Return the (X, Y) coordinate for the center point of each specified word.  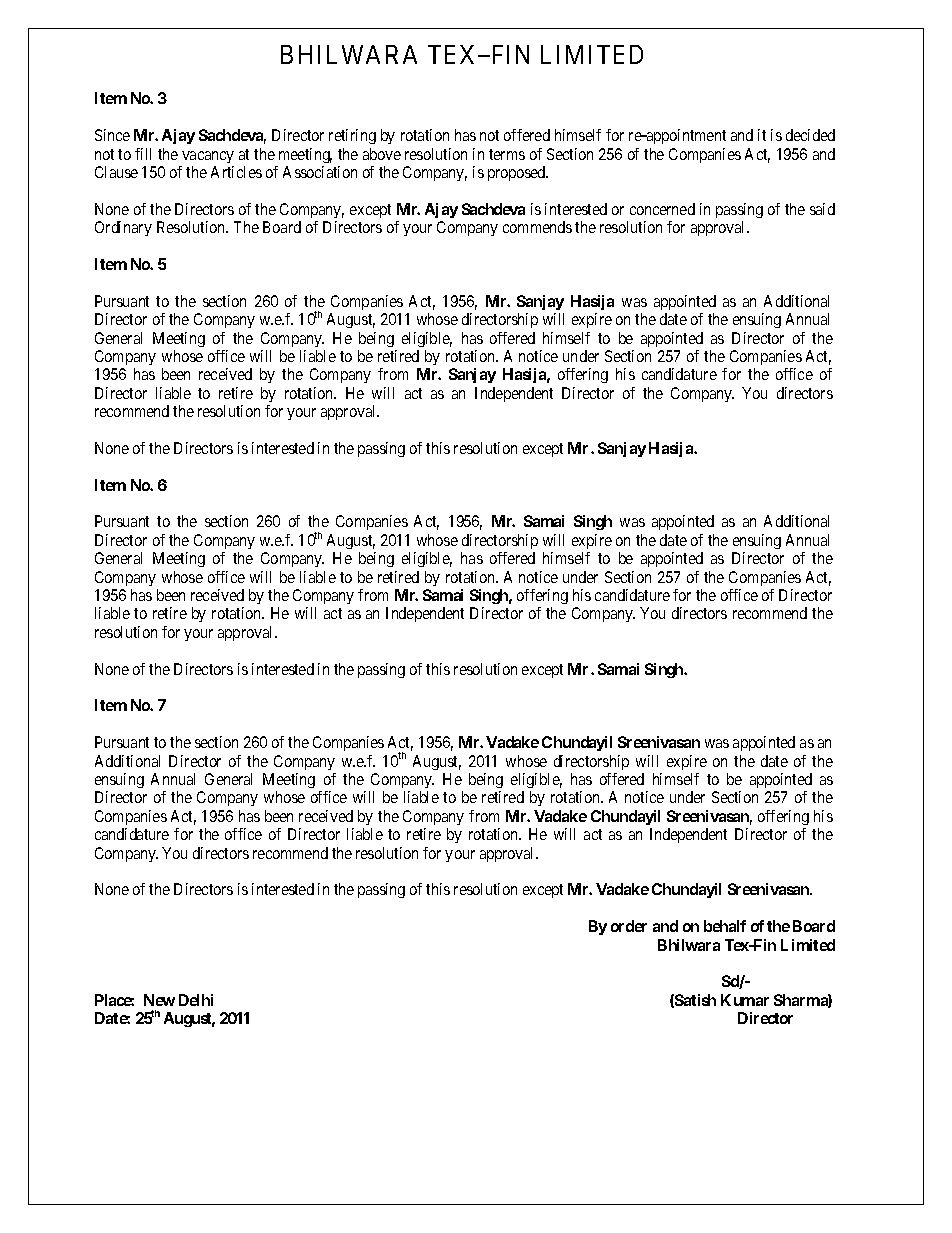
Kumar (745, 1000)
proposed (518, 173)
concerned (662, 209)
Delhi (196, 1000)
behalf (725, 926)
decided (810, 135)
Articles (236, 172)
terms (507, 154)
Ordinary (123, 228)
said (822, 209)
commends (537, 227)
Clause (116, 172)
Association (320, 172)
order (629, 926)
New (159, 1000)
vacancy (208, 157)
